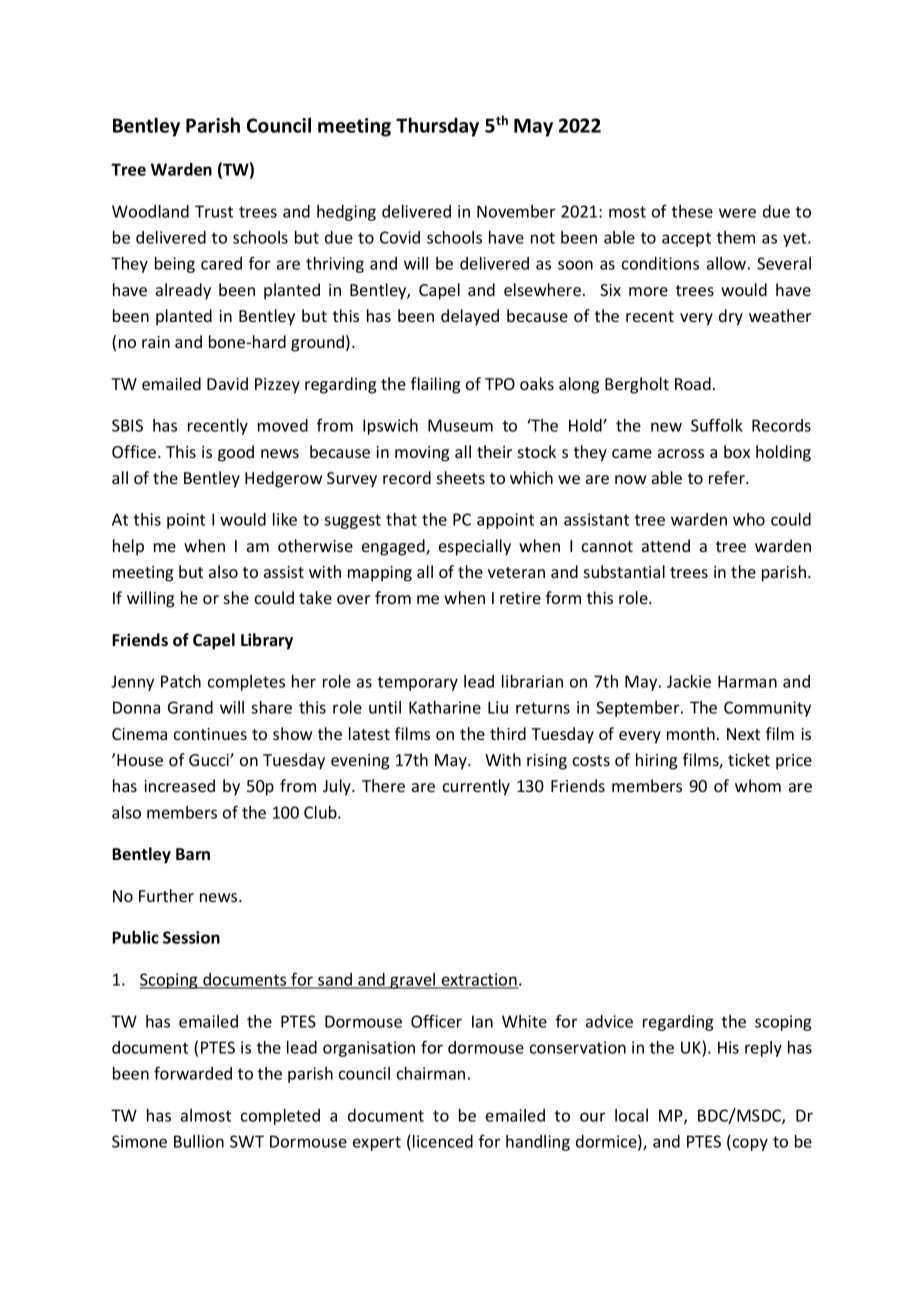 This image has width=924, height=1308. What do you see at coordinates (689, 681) in the image?
I see `Jackie` at bounding box center [689, 681].
